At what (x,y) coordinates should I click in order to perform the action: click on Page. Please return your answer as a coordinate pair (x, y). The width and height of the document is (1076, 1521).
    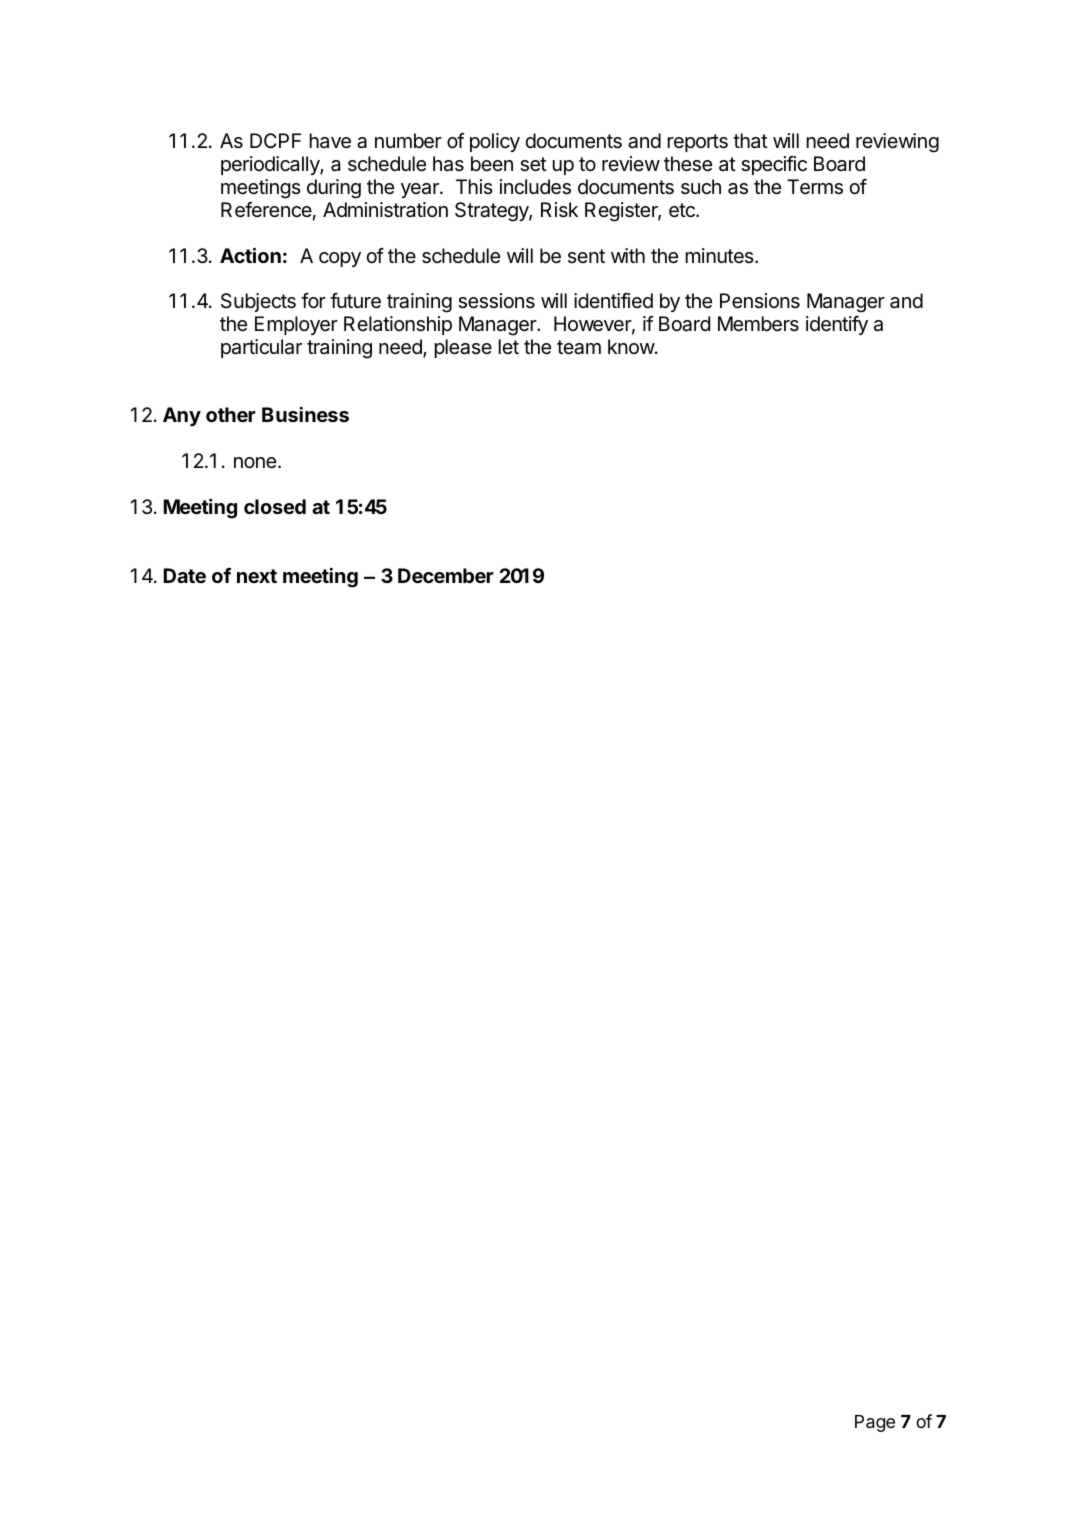
    Looking at the image, I should click on (875, 1423).
